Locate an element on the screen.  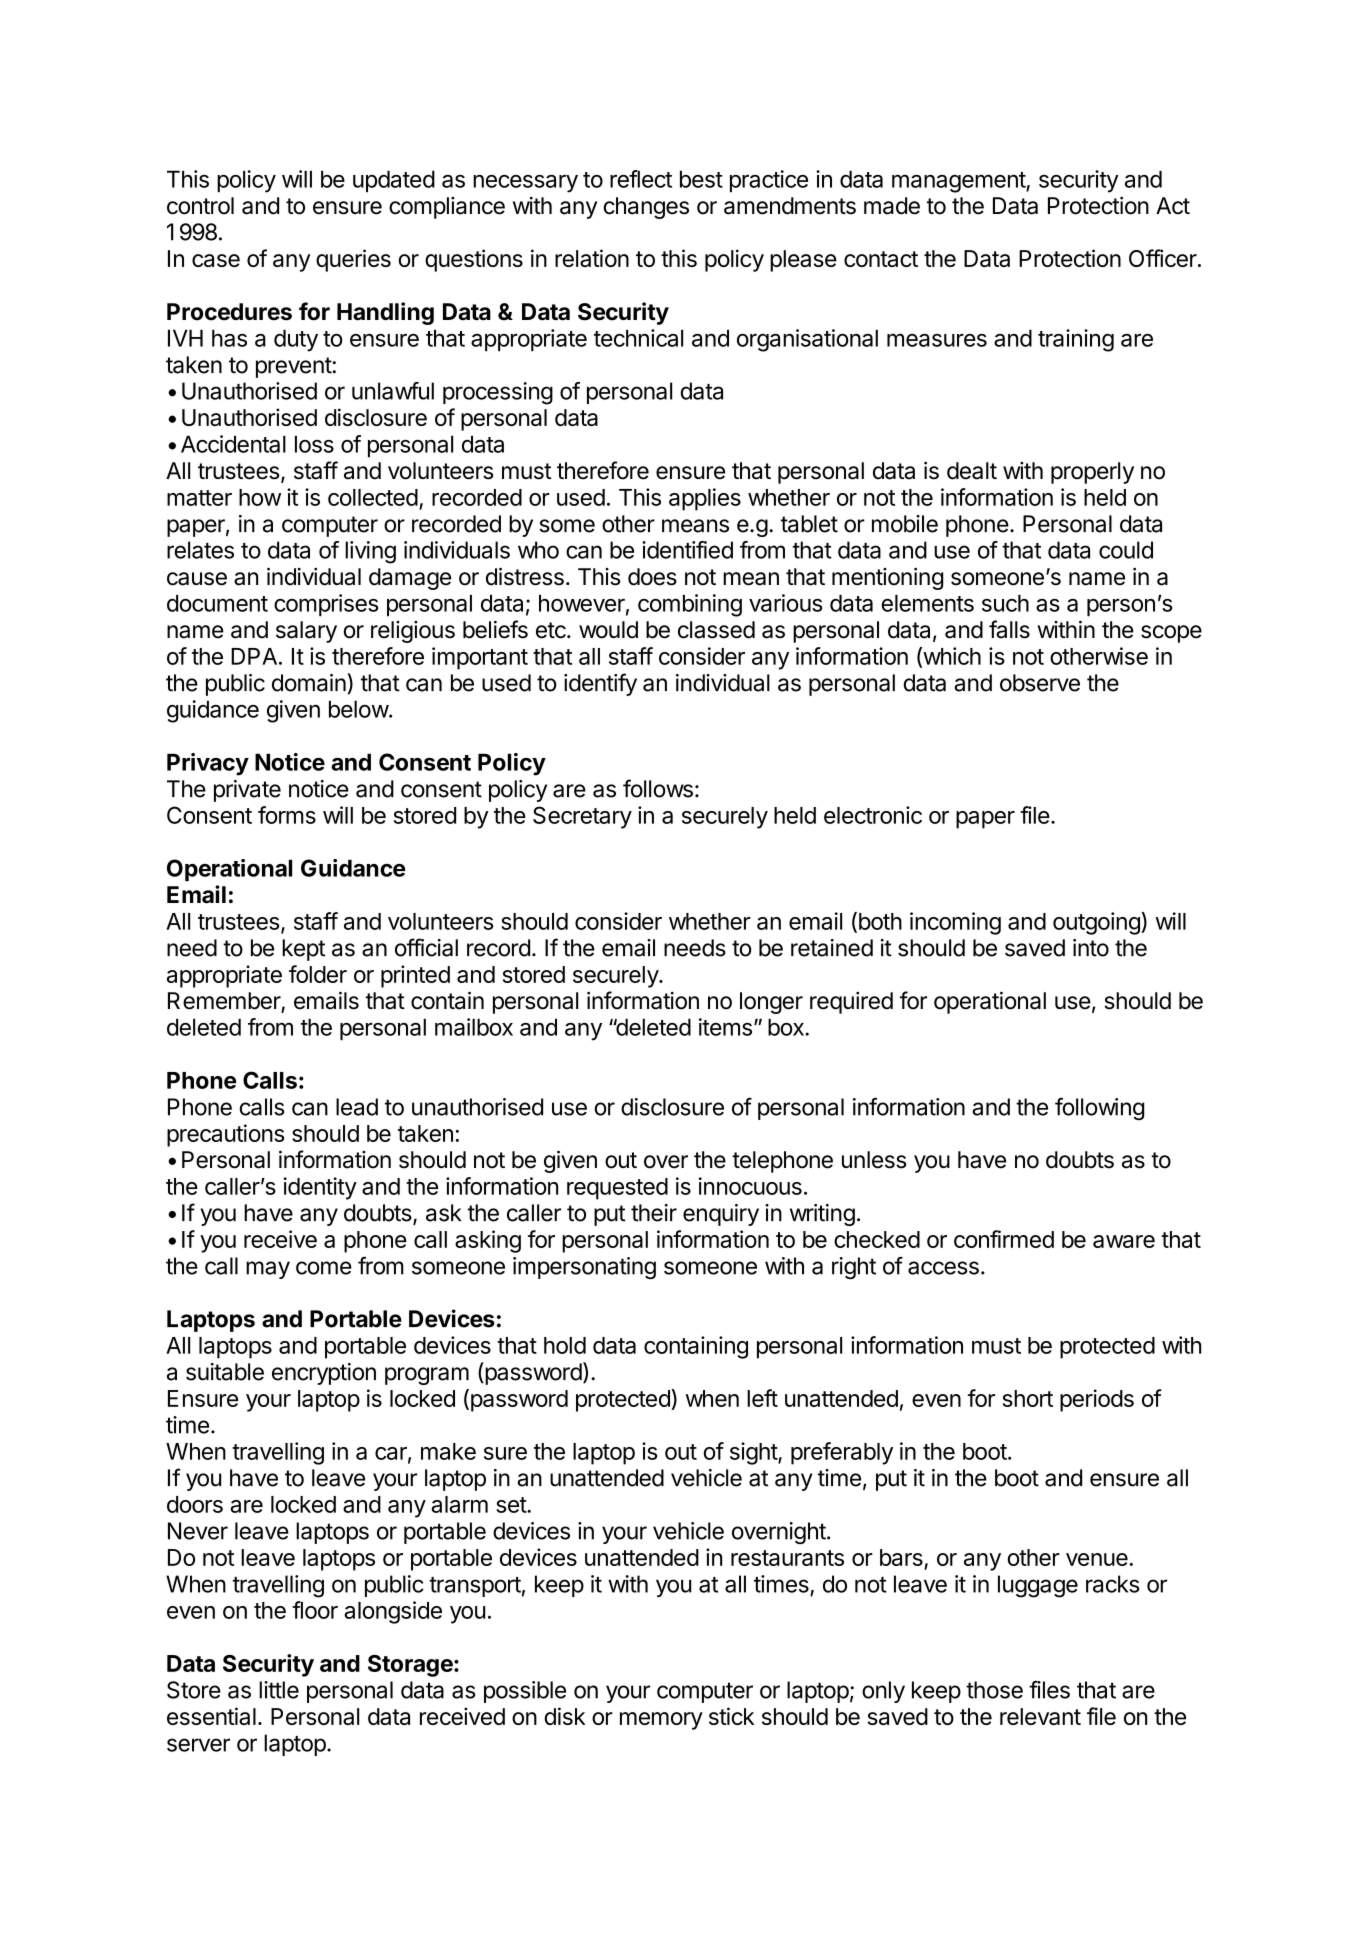
observe is located at coordinates (1040, 683).
